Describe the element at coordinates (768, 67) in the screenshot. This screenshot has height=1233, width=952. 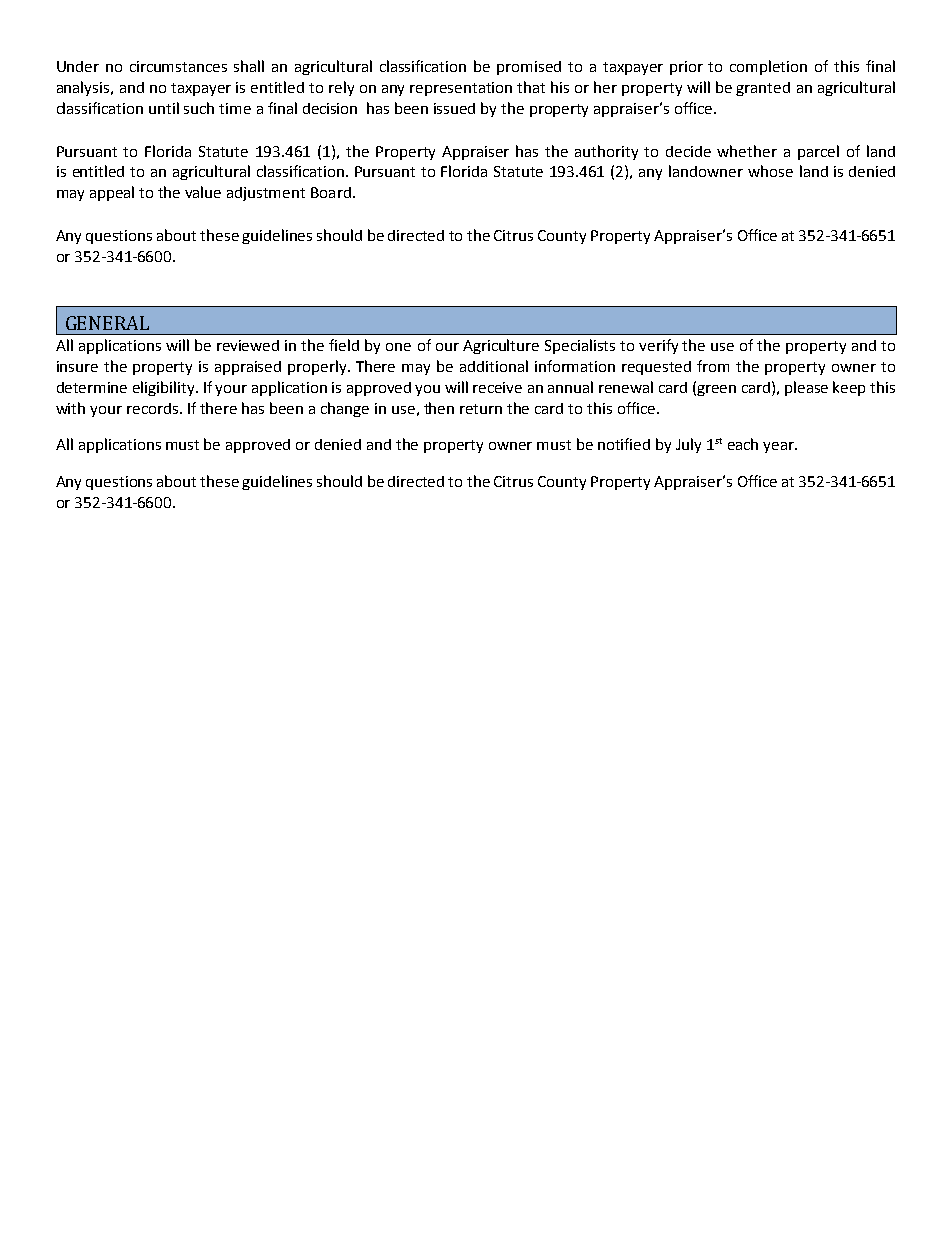
I see `completion` at that location.
